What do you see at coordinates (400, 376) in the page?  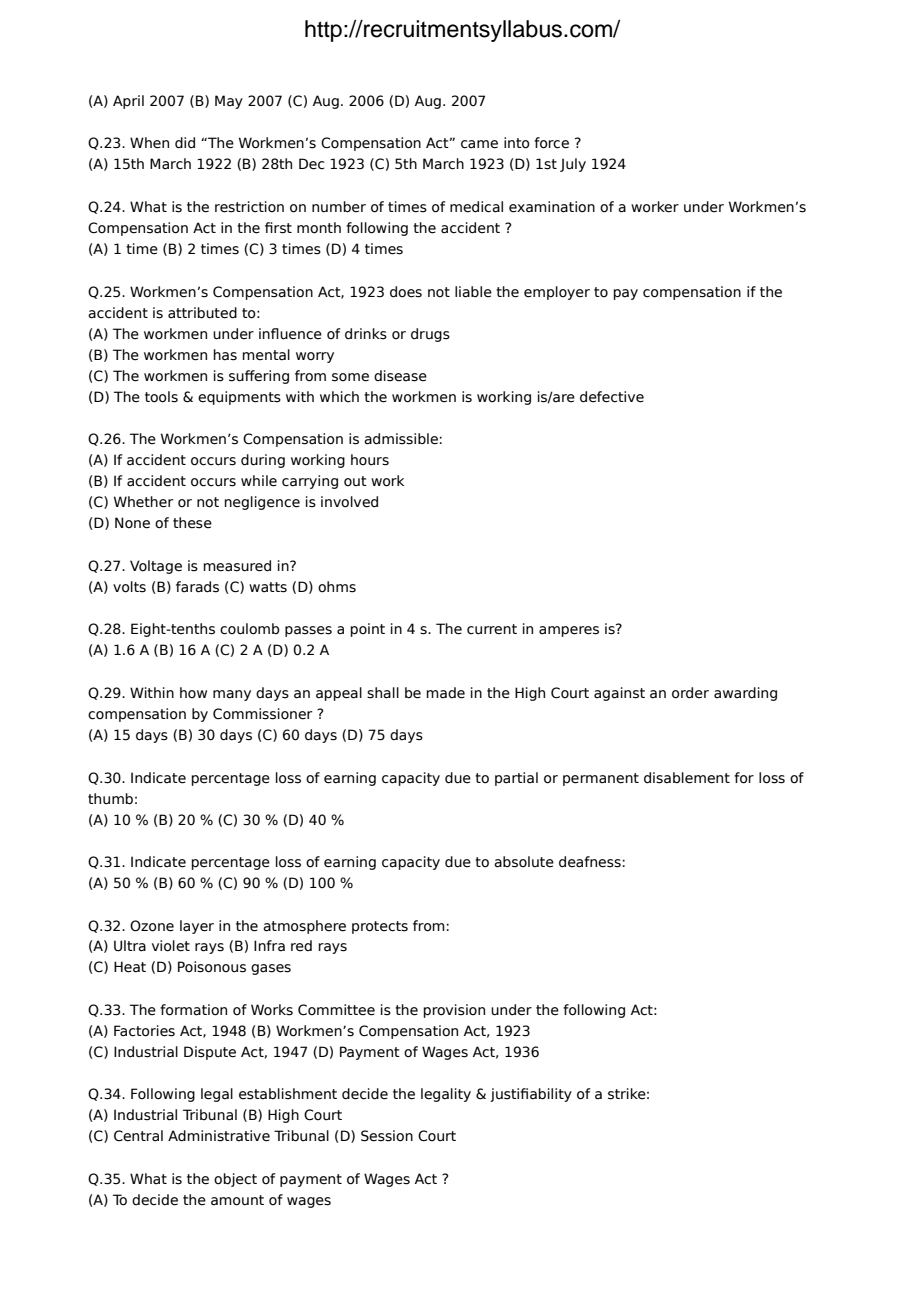 I see `disease` at bounding box center [400, 376].
